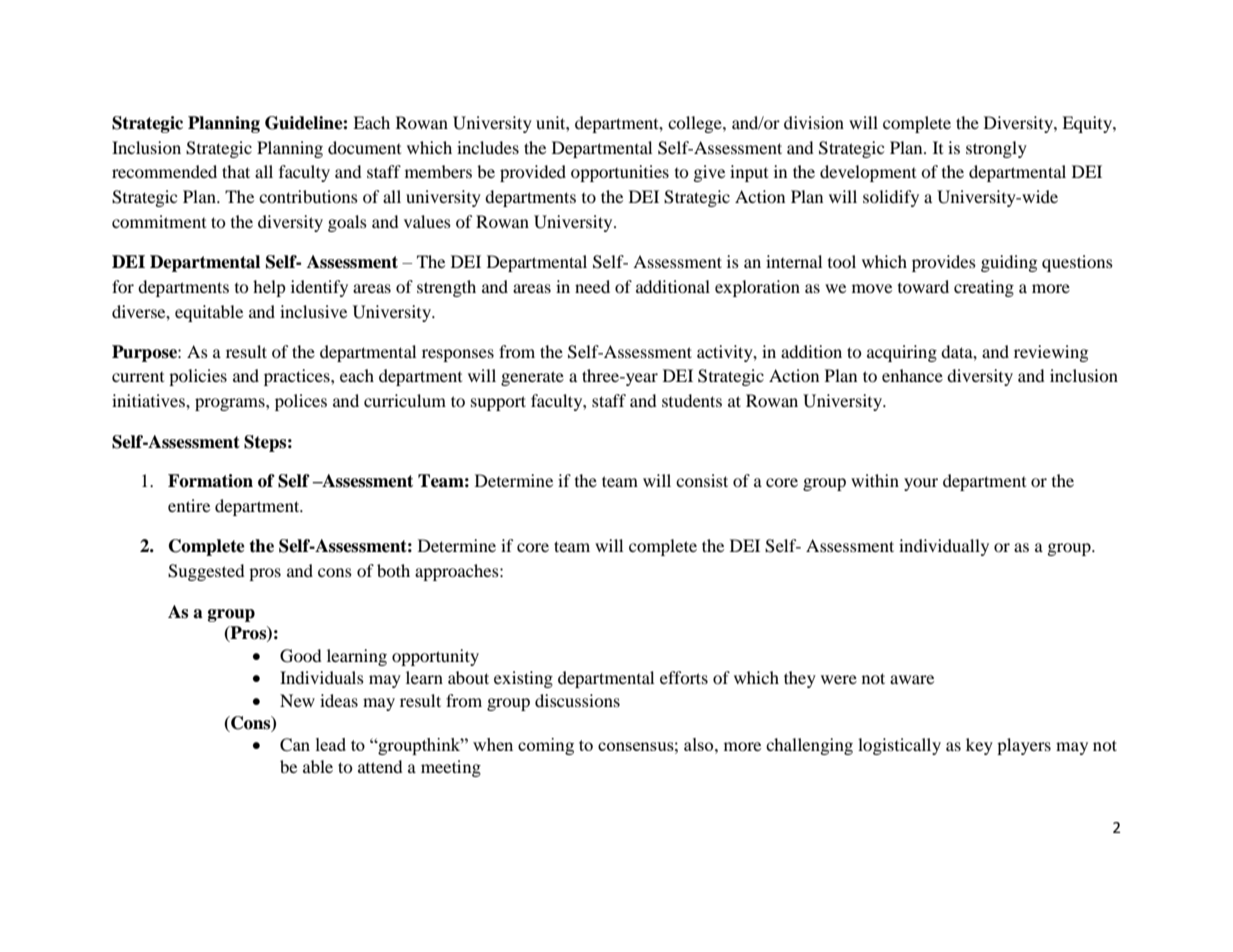  I want to click on Can, so click(295, 745).
